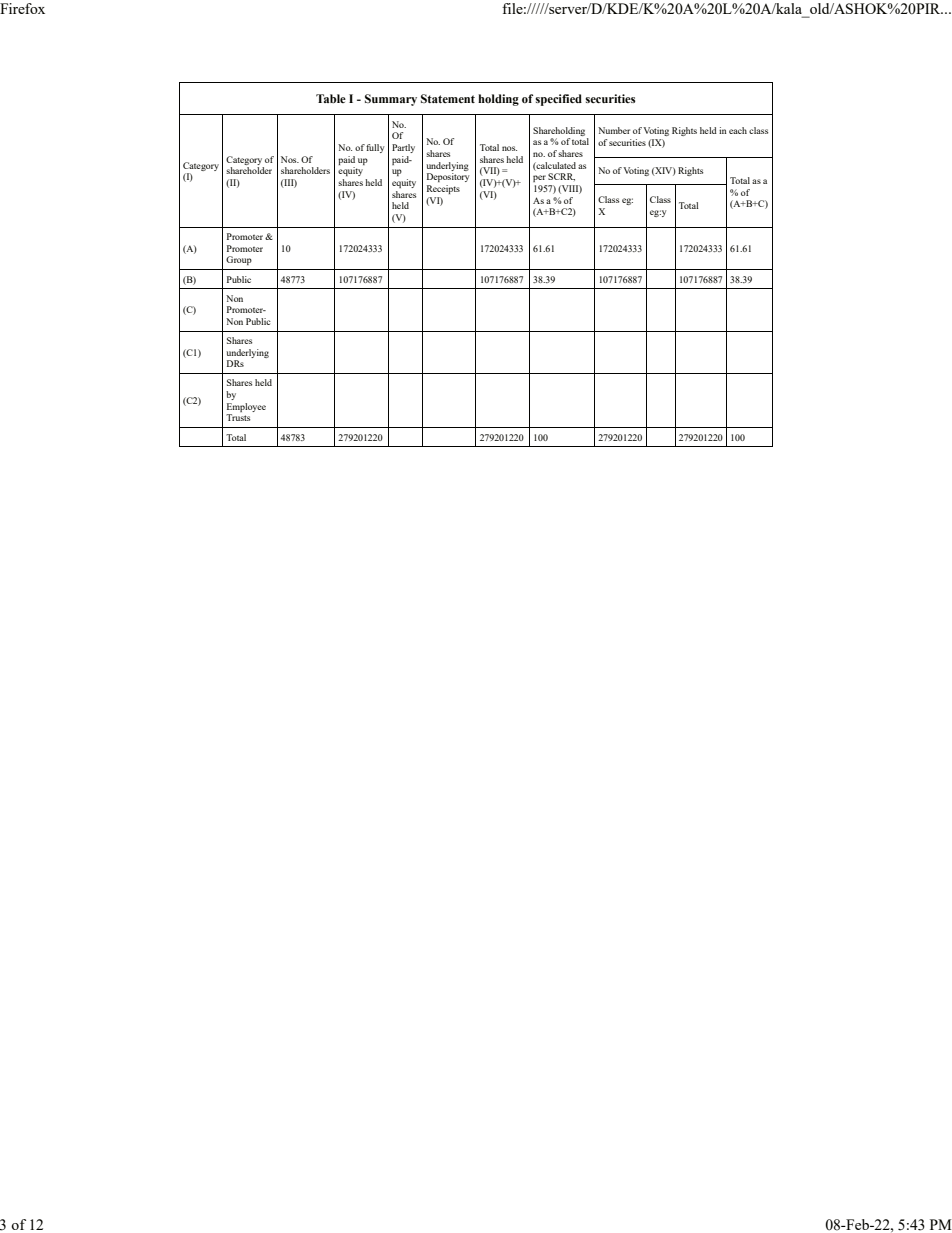 The image size is (952, 1233). What do you see at coordinates (443, 189) in the screenshot?
I see `Receipts` at bounding box center [443, 189].
